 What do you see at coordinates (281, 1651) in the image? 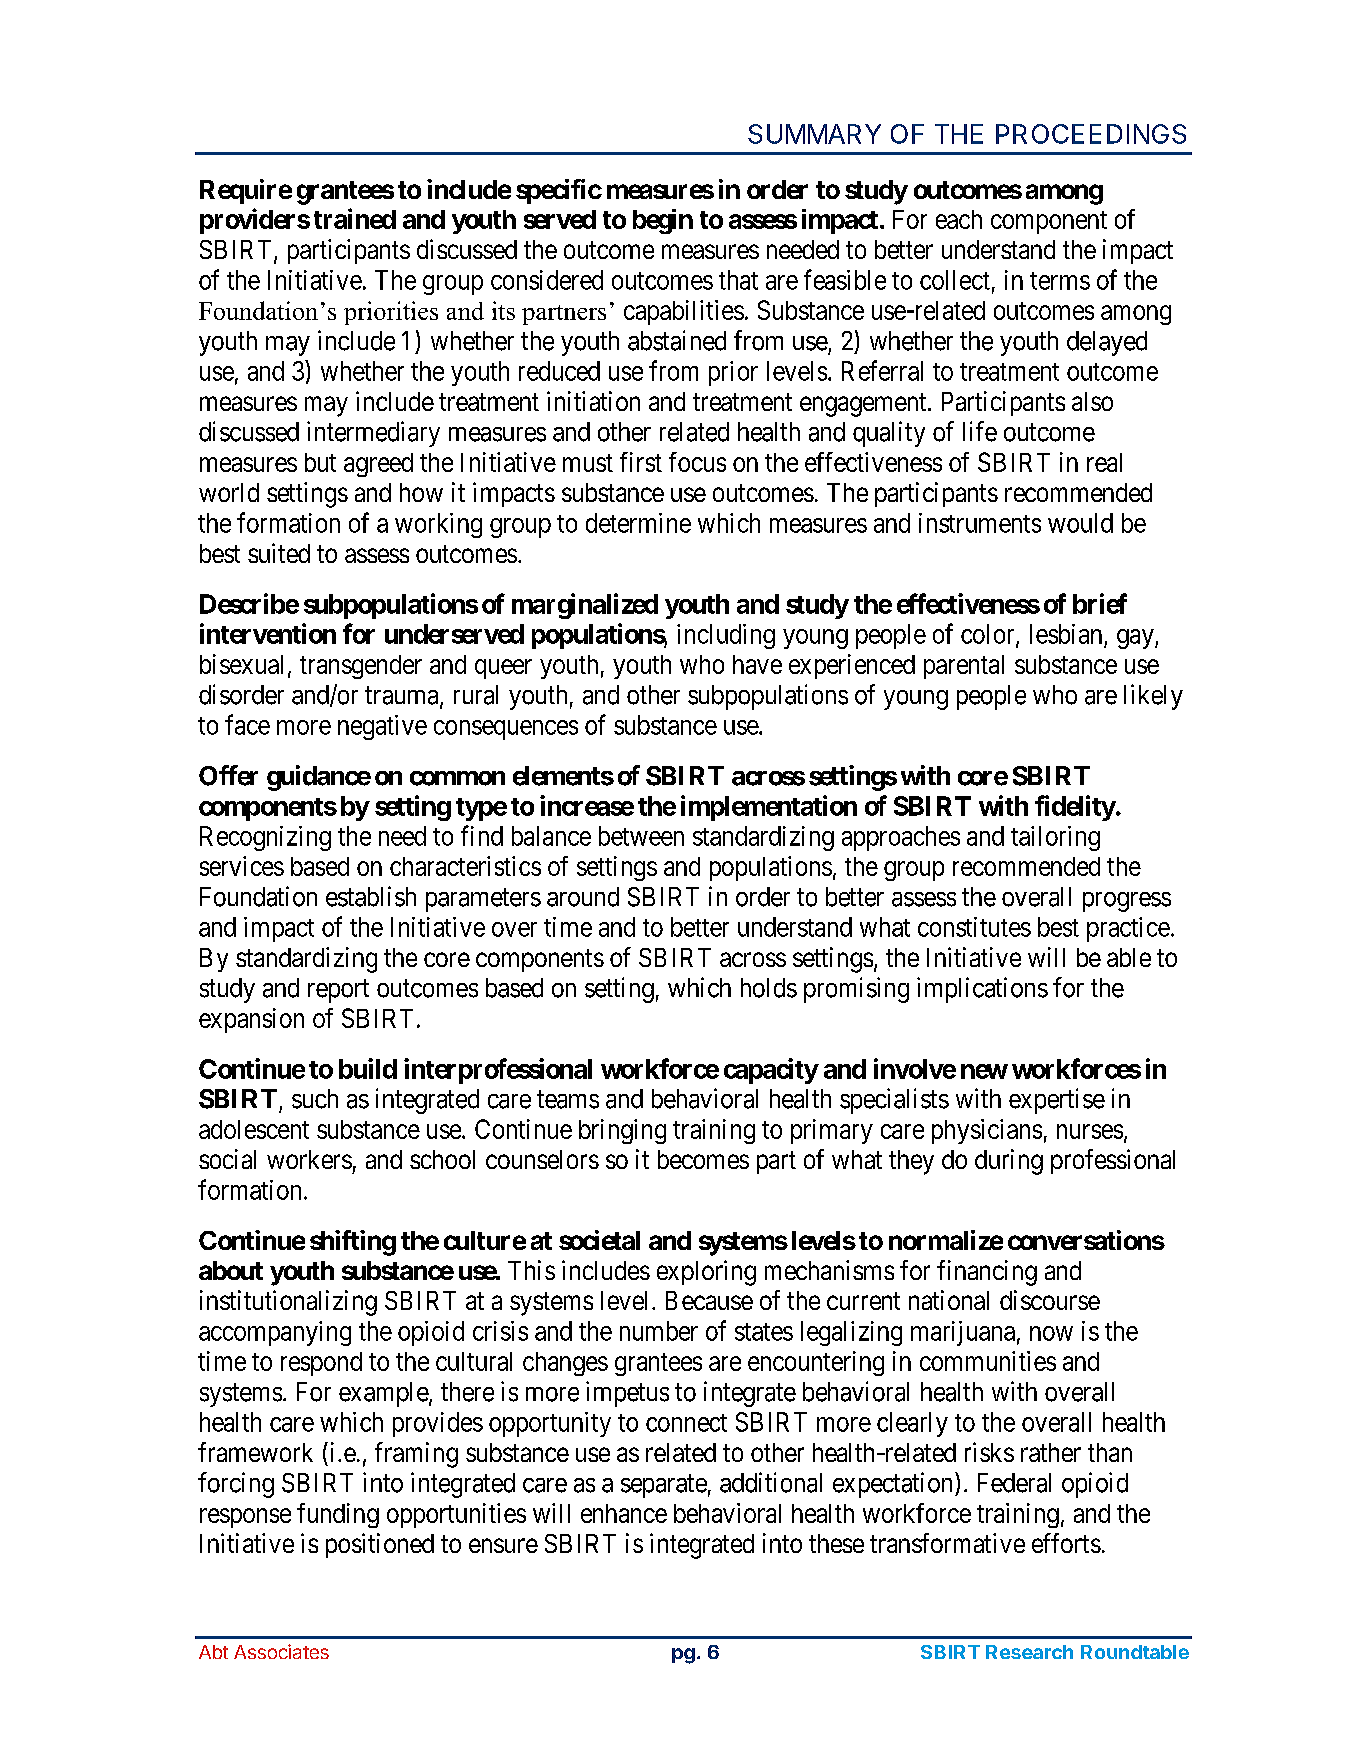
I see `Associates` at bounding box center [281, 1651].
